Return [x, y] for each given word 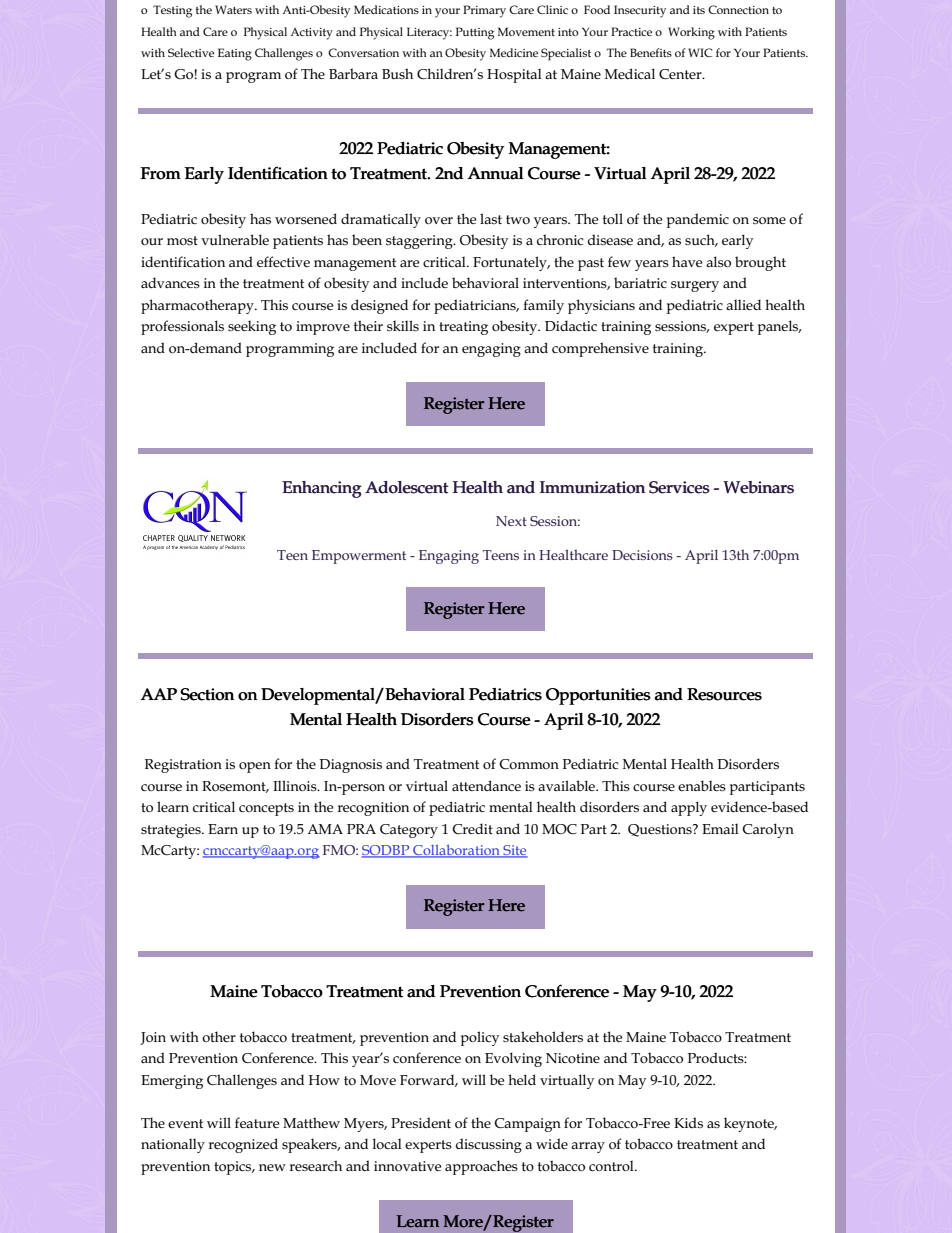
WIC [700, 52]
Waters [233, 9]
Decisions [642, 555]
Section [207, 694]
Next [511, 521]
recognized [243, 1145]
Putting [475, 33]
